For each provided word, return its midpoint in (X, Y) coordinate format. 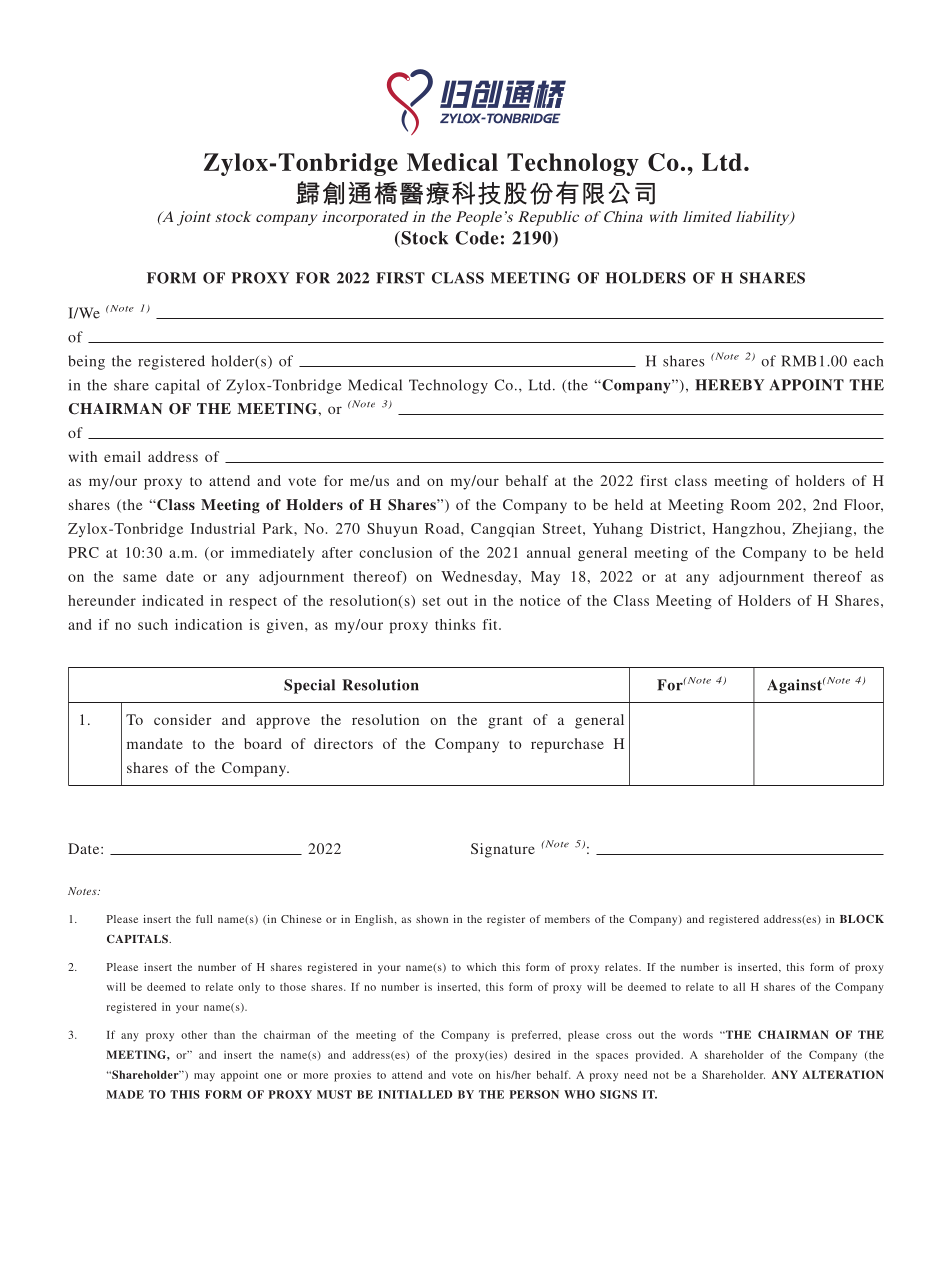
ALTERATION (843, 1074)
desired (532, 1054)
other (194, 1034)
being (86, 362)
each (868, 361)
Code (476, 238)
